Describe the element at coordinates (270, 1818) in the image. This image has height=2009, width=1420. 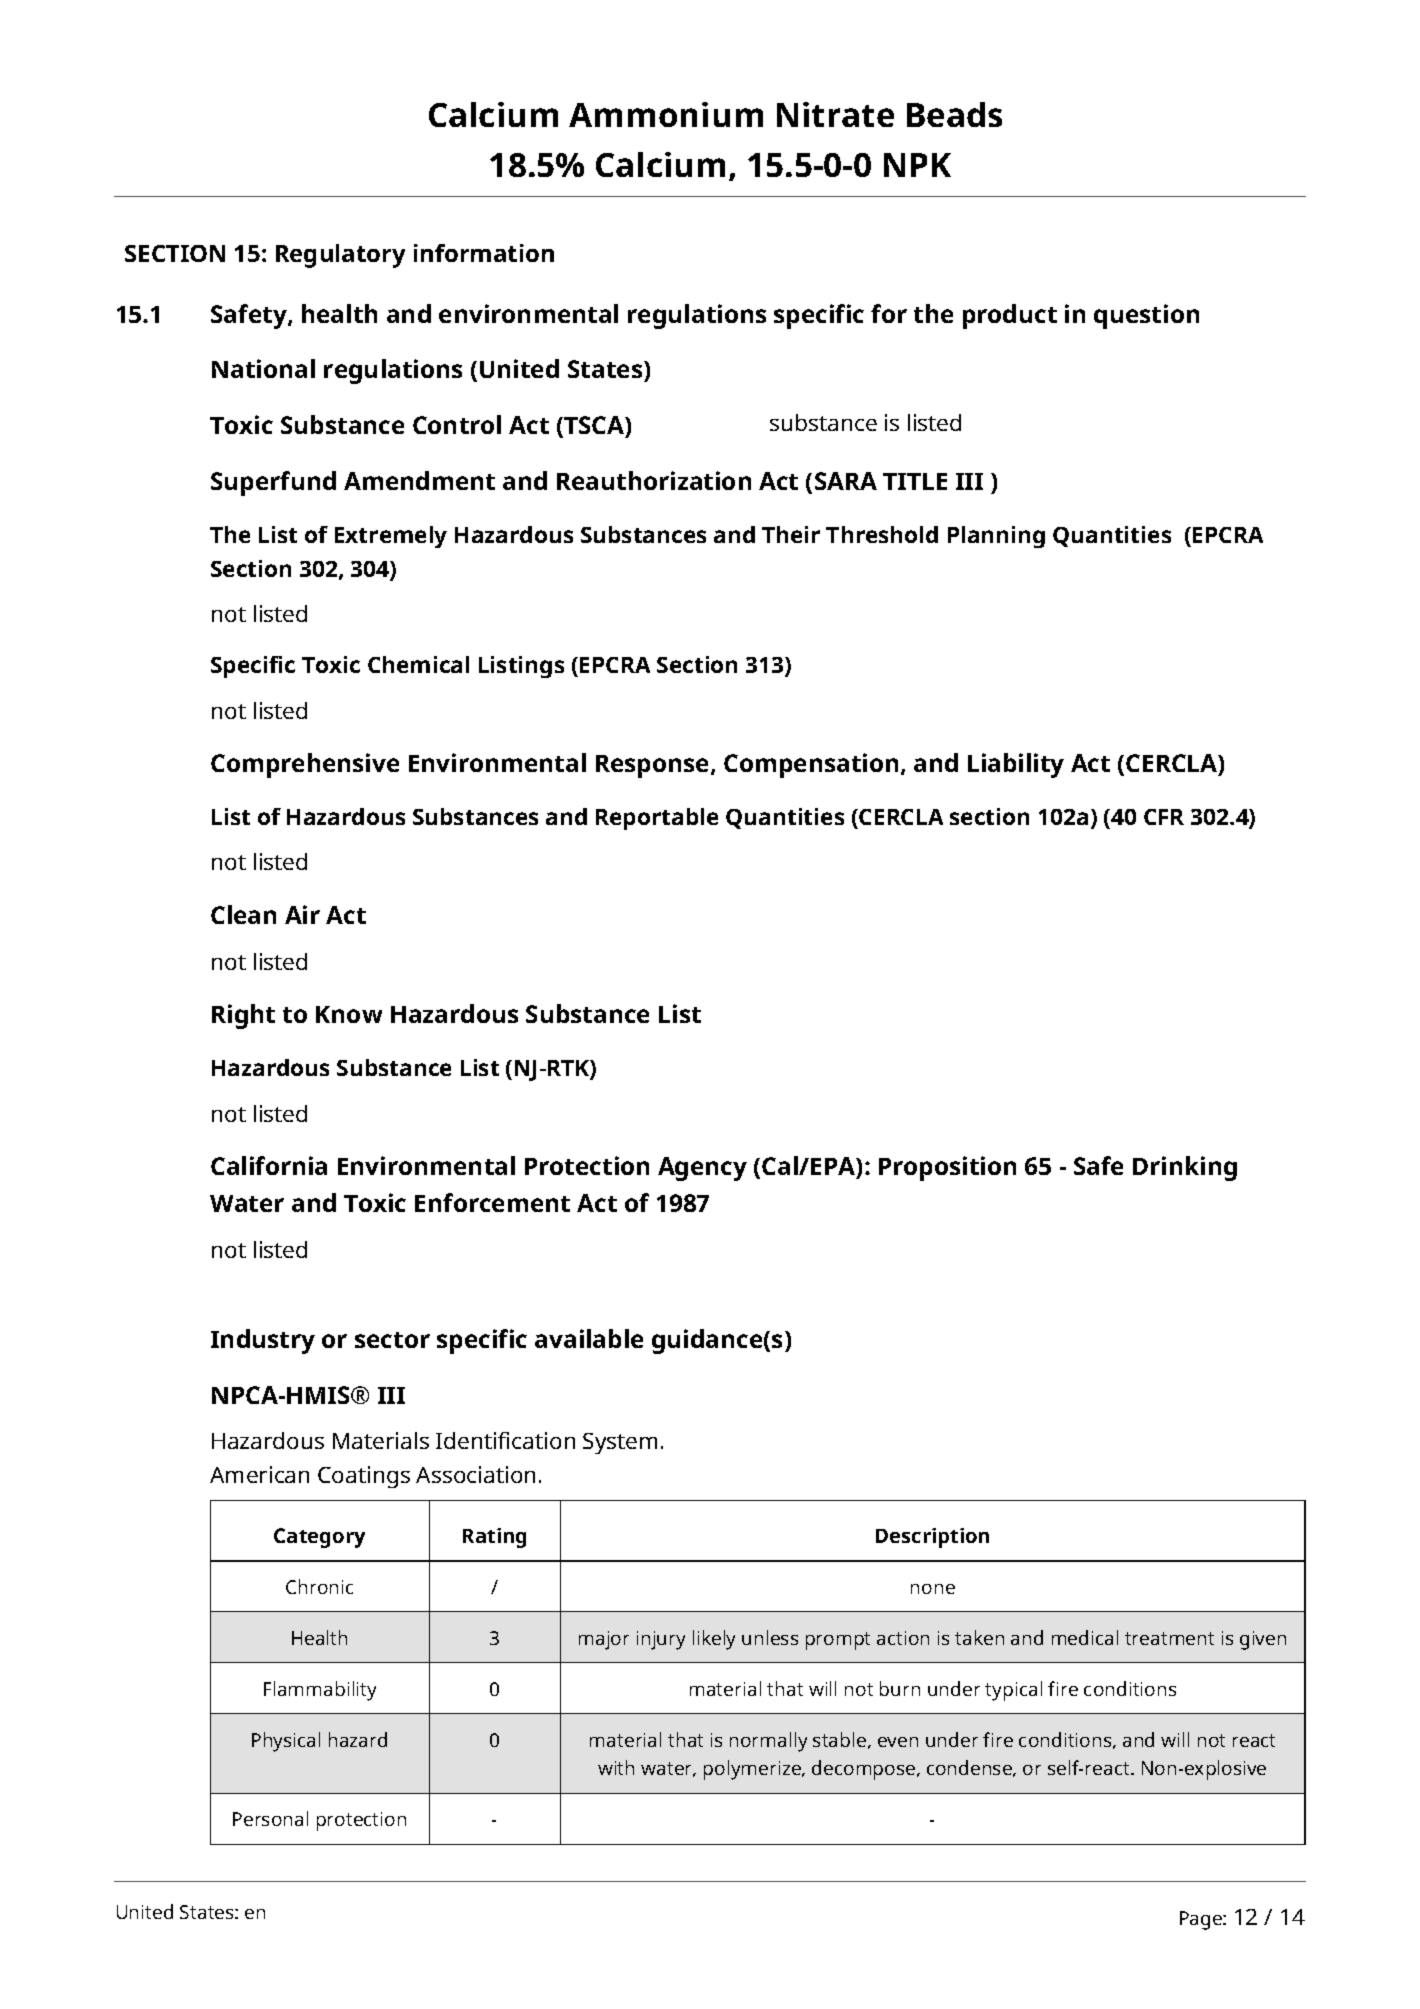
I see `Personal` at that location.
